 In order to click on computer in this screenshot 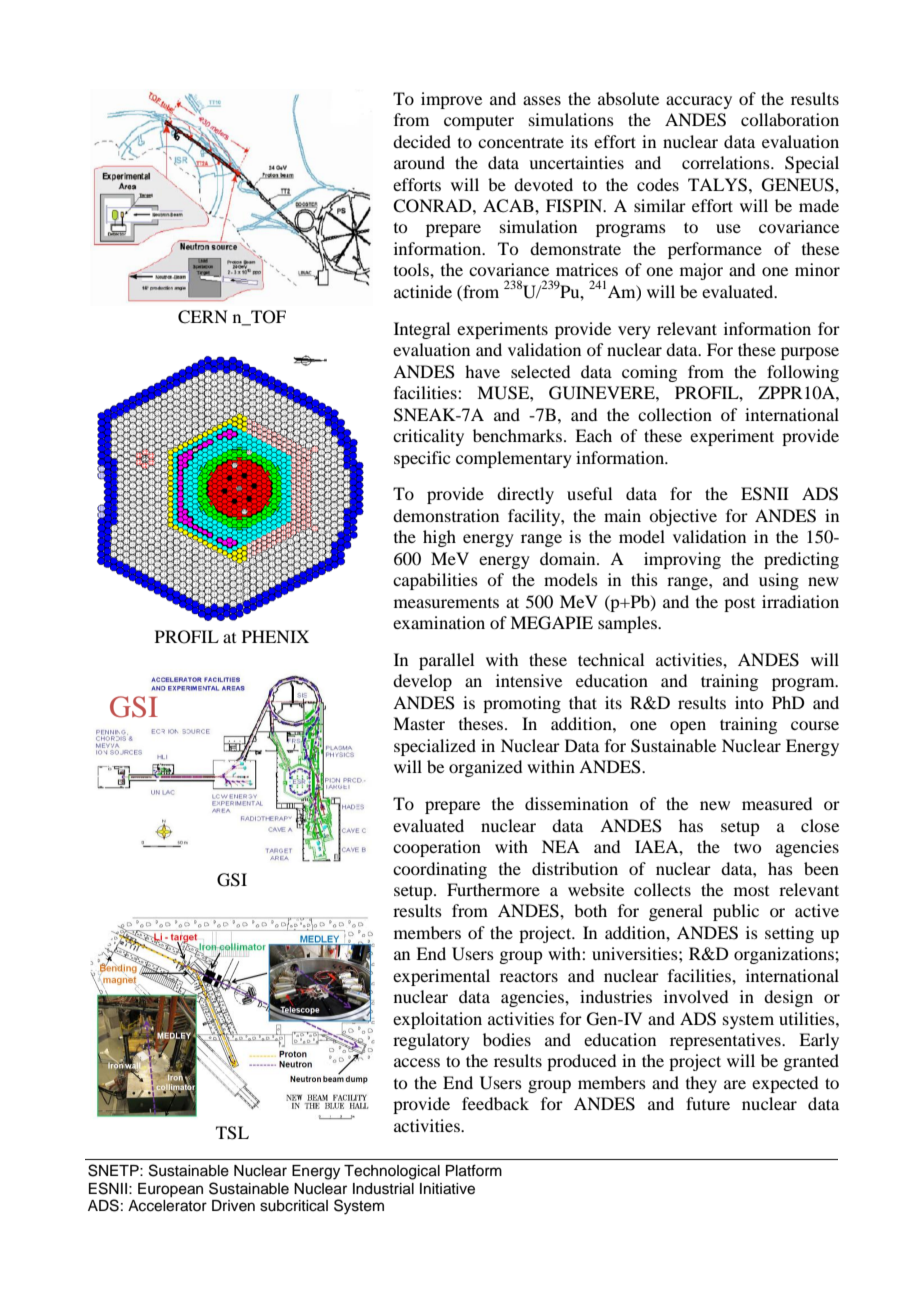, I will do `click(479, 123)`.
